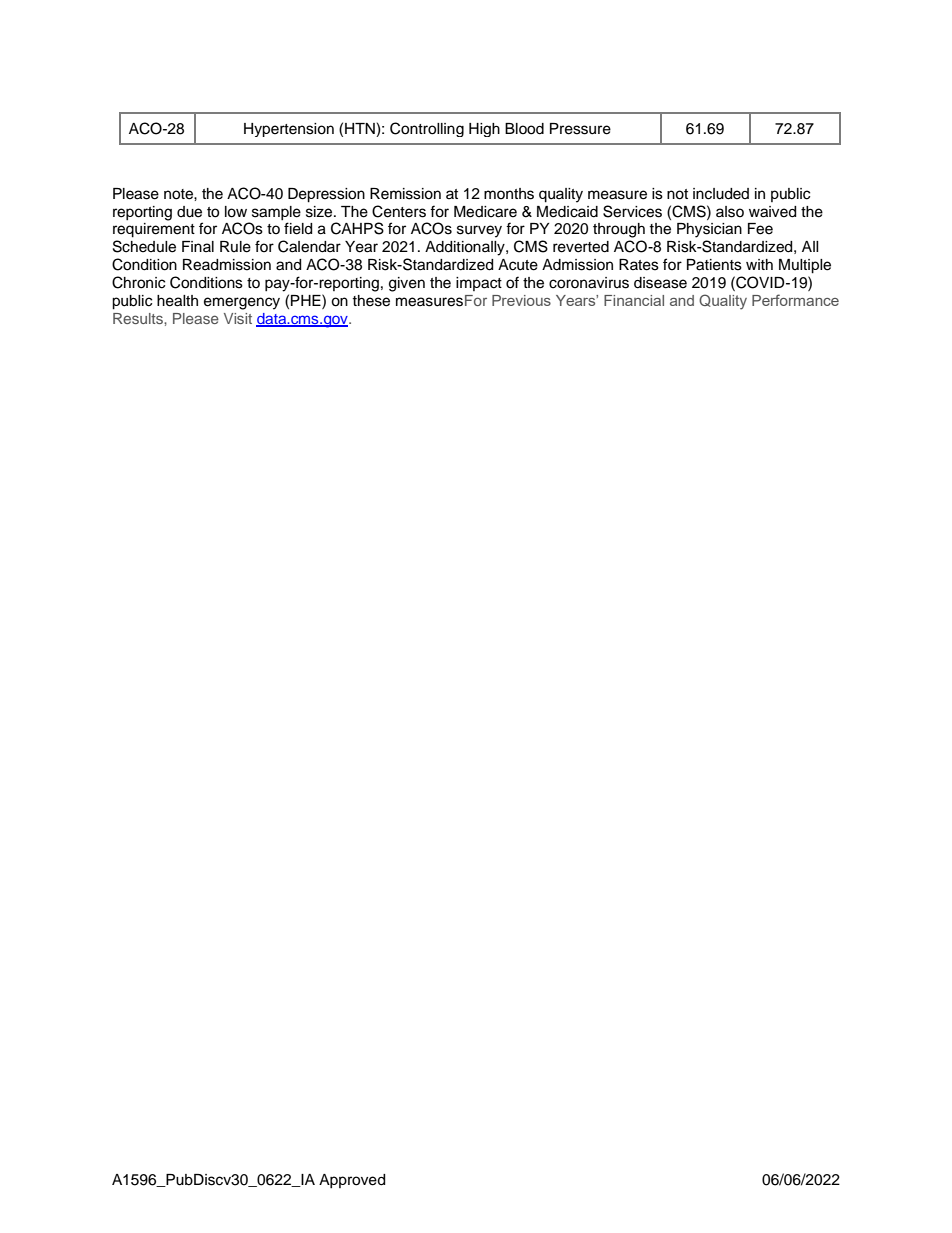 Image resolution: width=952 pixels, height=1233 pixels. What do you see at coordinates (521, 300) in the page?
I see `Previous` at bounding box center [521, 300].
